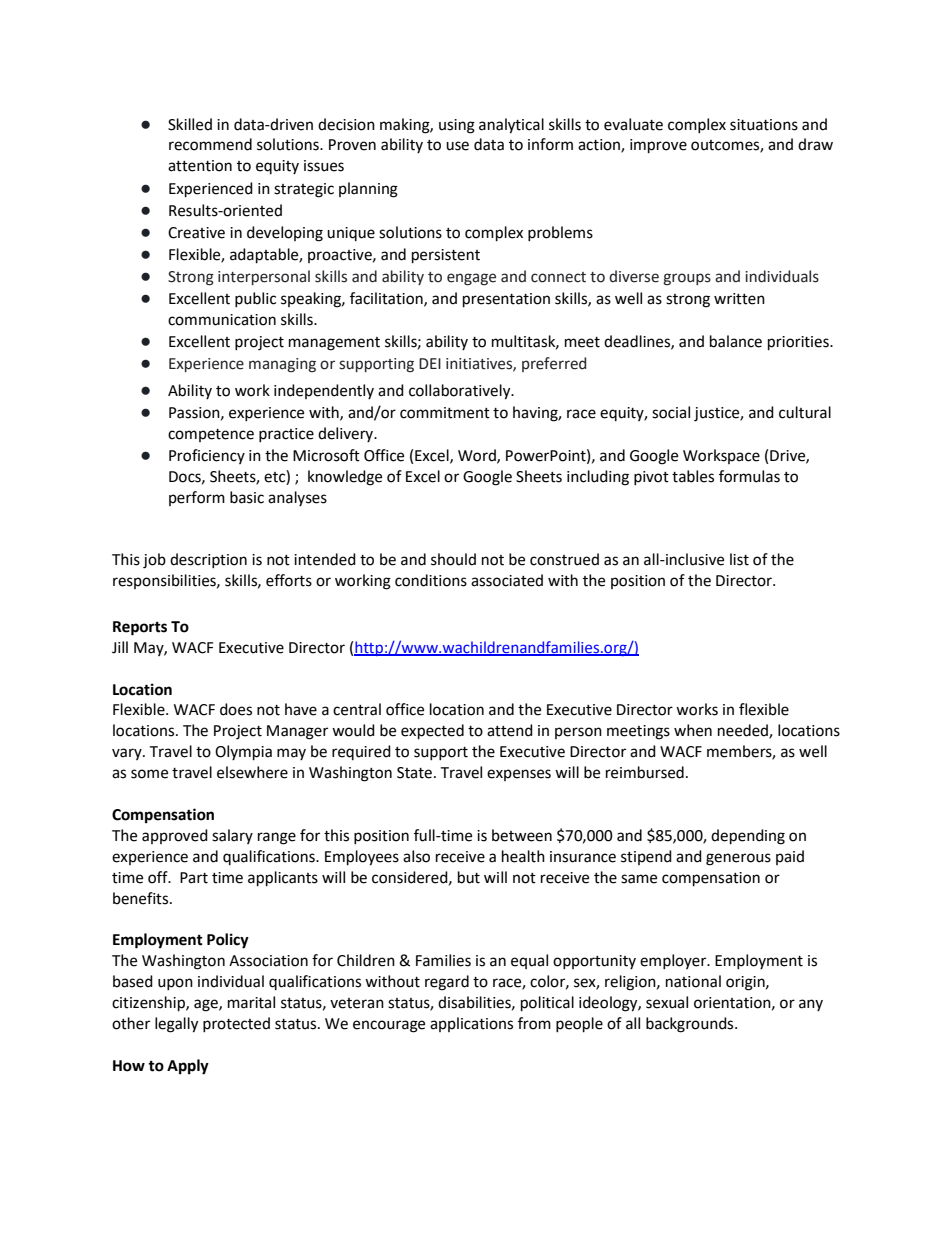 The image size is (952, 1233). What do you see at coordinates (176, 1025) in the screenshot?
I see `legally` at bounding box center [176, 1025].
